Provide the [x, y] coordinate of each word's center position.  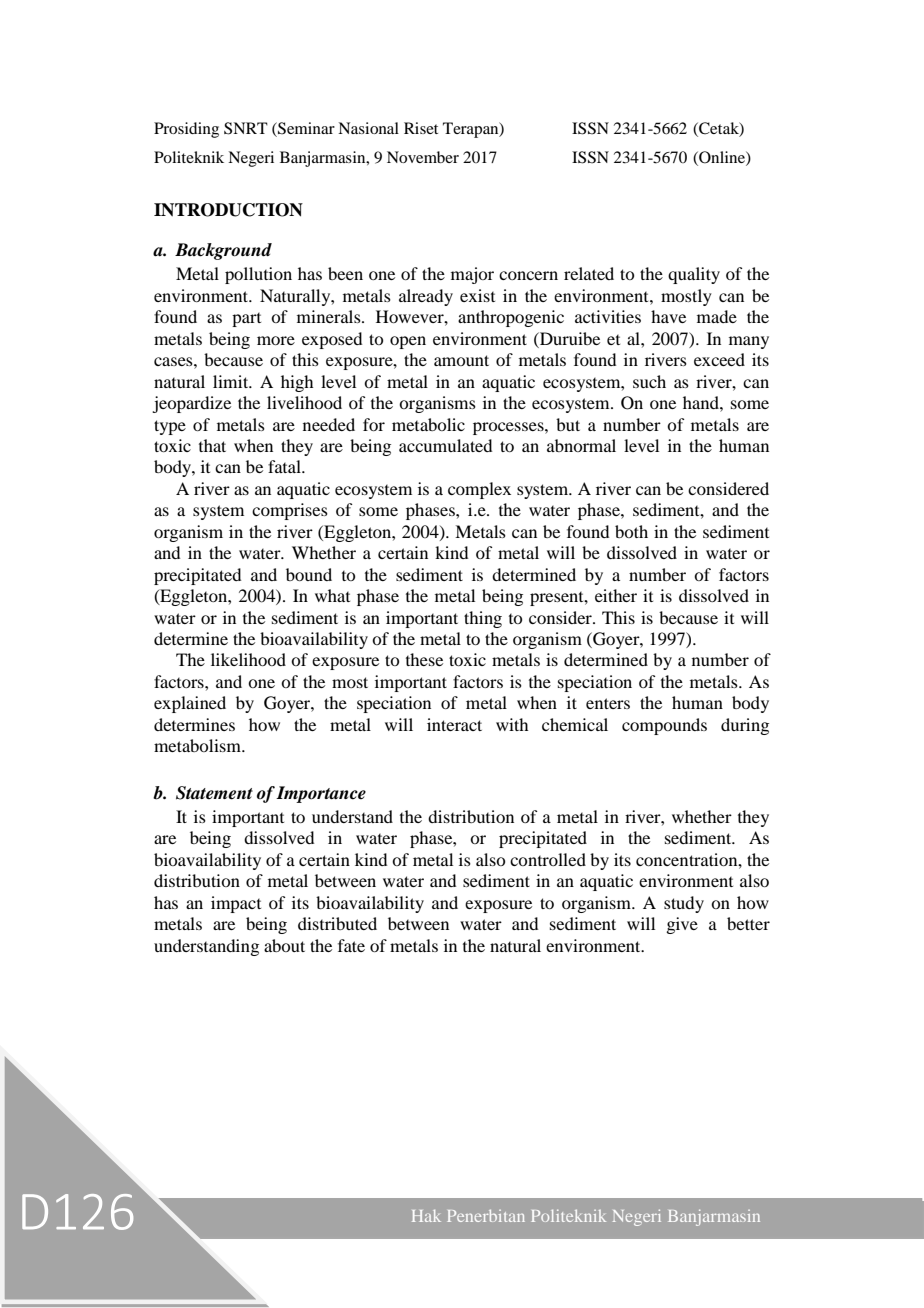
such [649, 381]
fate [351, 945]
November [423, 157]
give [682, 925]
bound [309, 574]
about [284, 945]
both [631, 531]
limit [232, 381]
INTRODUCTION [228, 210]
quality [694, 275]
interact [454, 724]
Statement [214, 793]
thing [483, 619]
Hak [426, 1216]
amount [461, 360]
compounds [664, 726]
